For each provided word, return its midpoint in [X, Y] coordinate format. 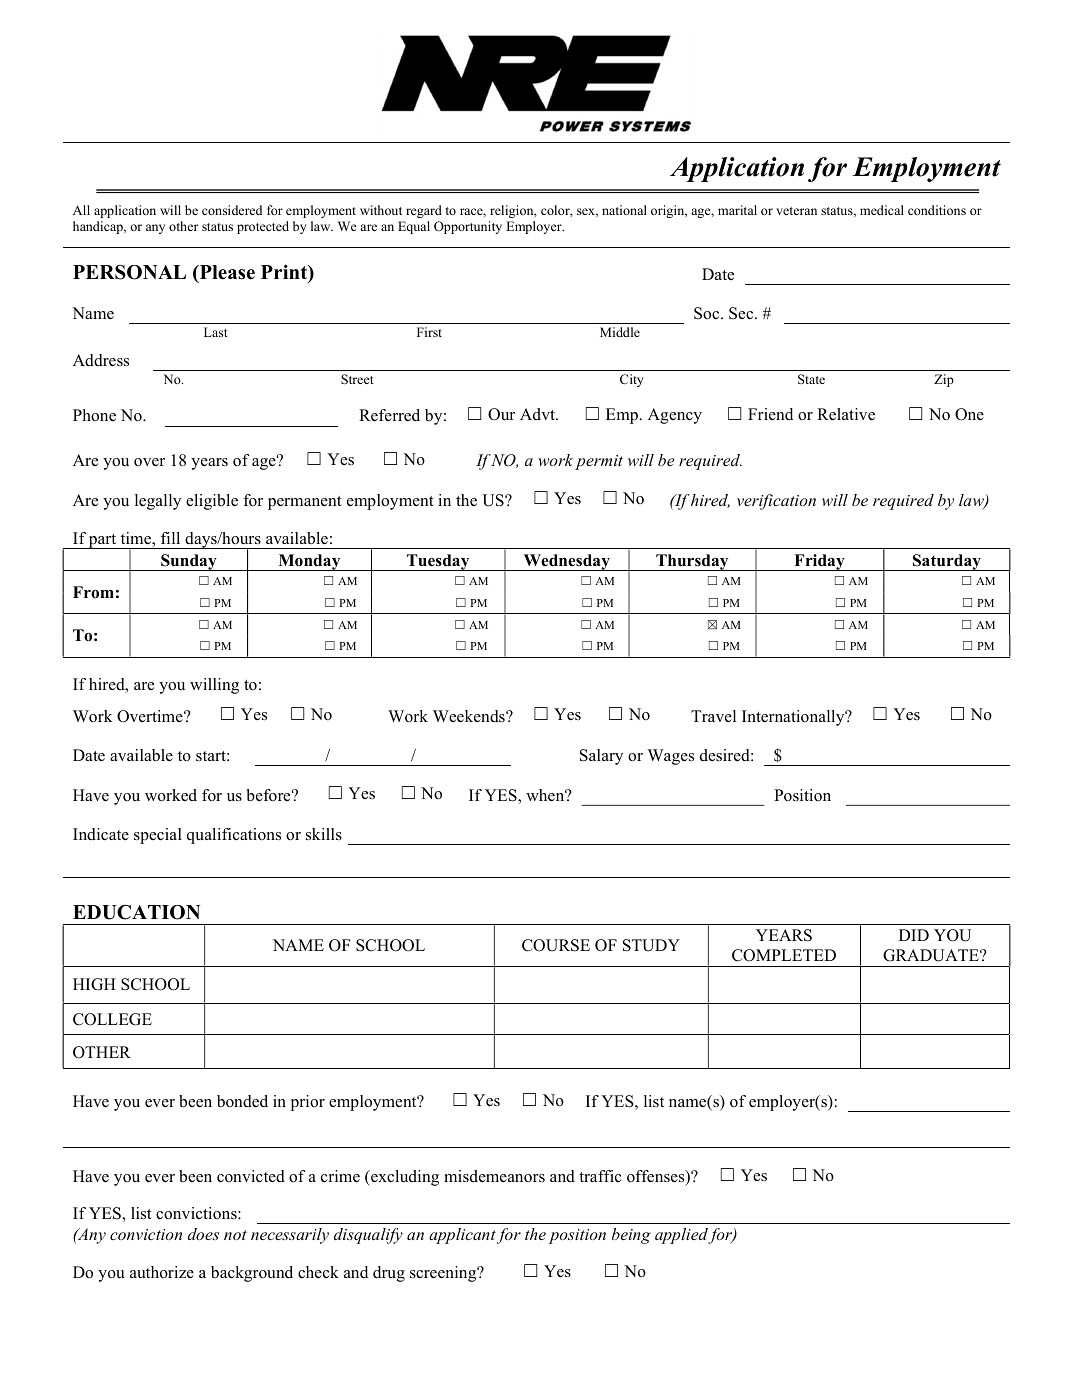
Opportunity [468, 227]
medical [882, 210]
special [158, 836]
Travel [713, 716]
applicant [462, 1236]
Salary [601, 757]
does [203, 1234]
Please [226, 272]
